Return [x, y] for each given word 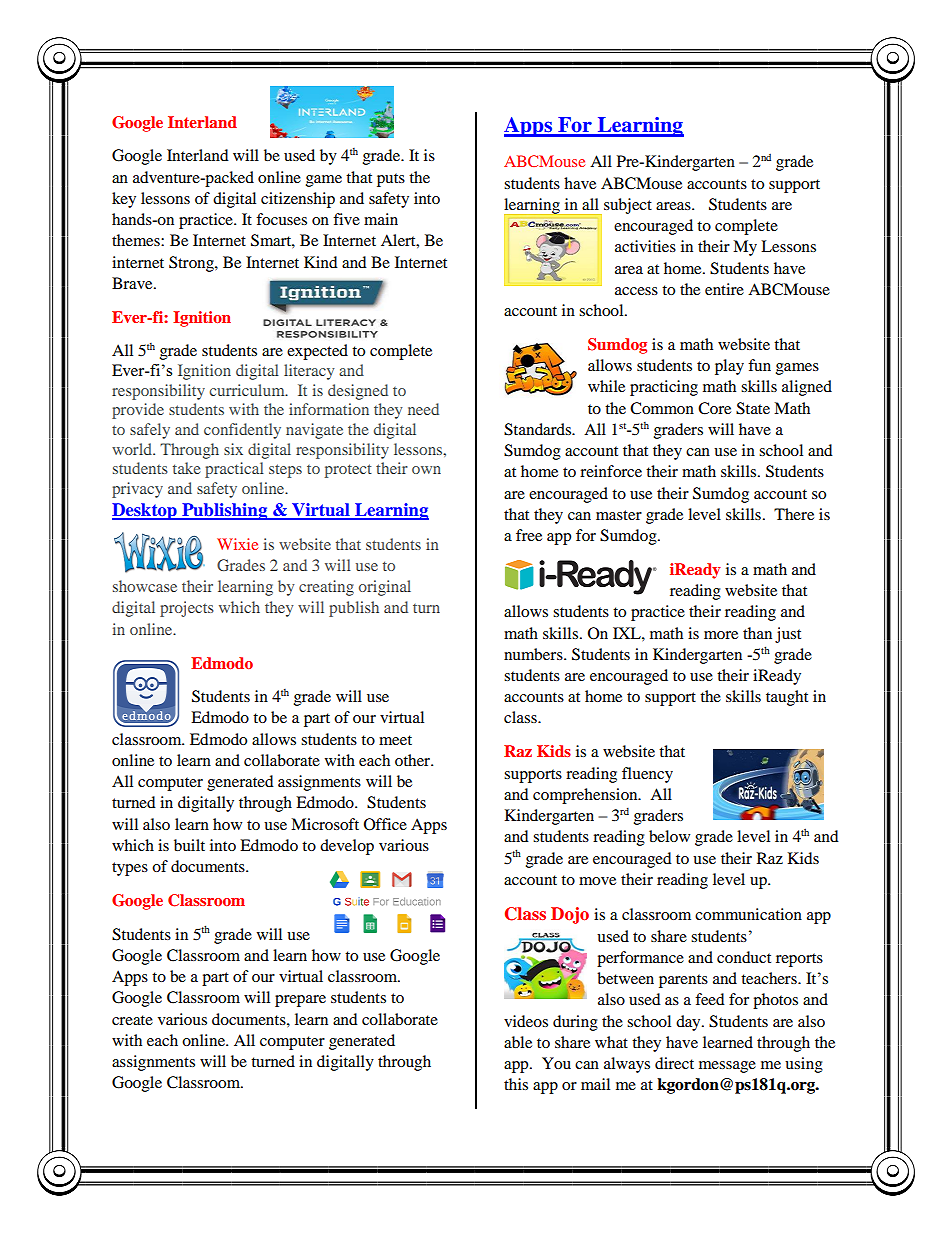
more [721, 635]
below [669, 836]
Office [385, 824]
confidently [242, 431]
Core [714, 408]
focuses [281, 219]
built [189, 845]
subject [628, 206]
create [132, 1020]
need [423, 409]
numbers [534, 654]
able [518, 1042]
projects [187, 609]
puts [391, 180]
